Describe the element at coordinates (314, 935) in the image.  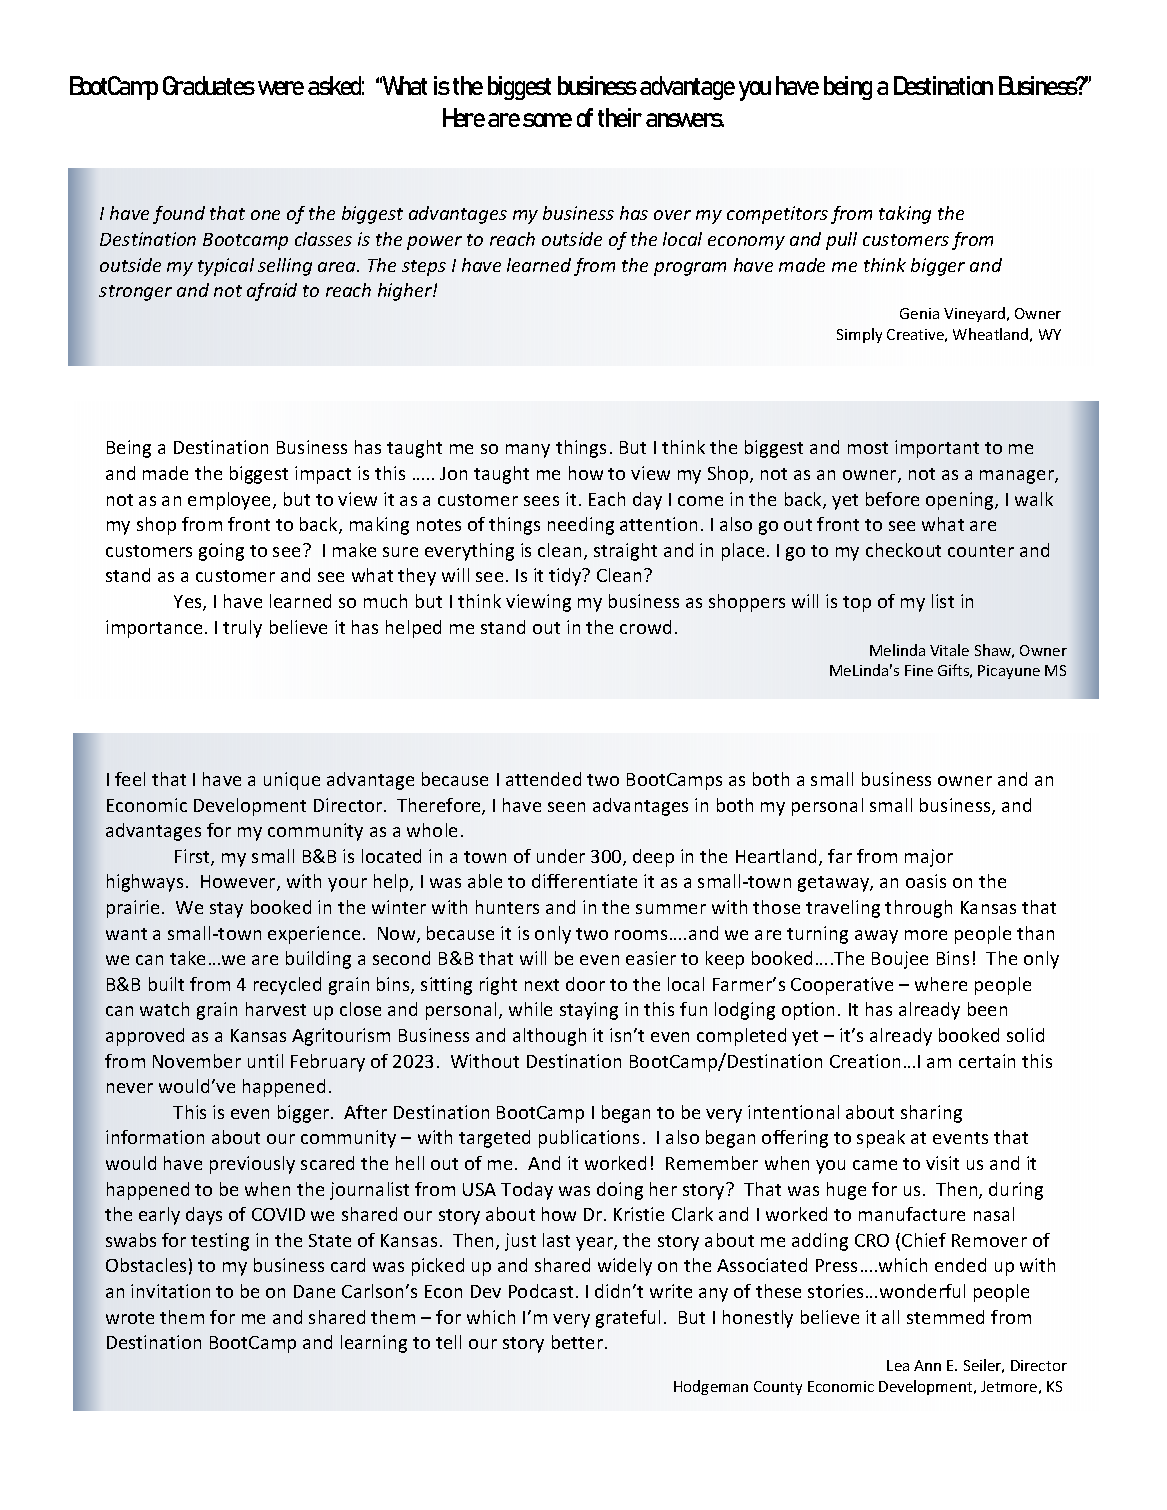
I see `experience` at that location.
